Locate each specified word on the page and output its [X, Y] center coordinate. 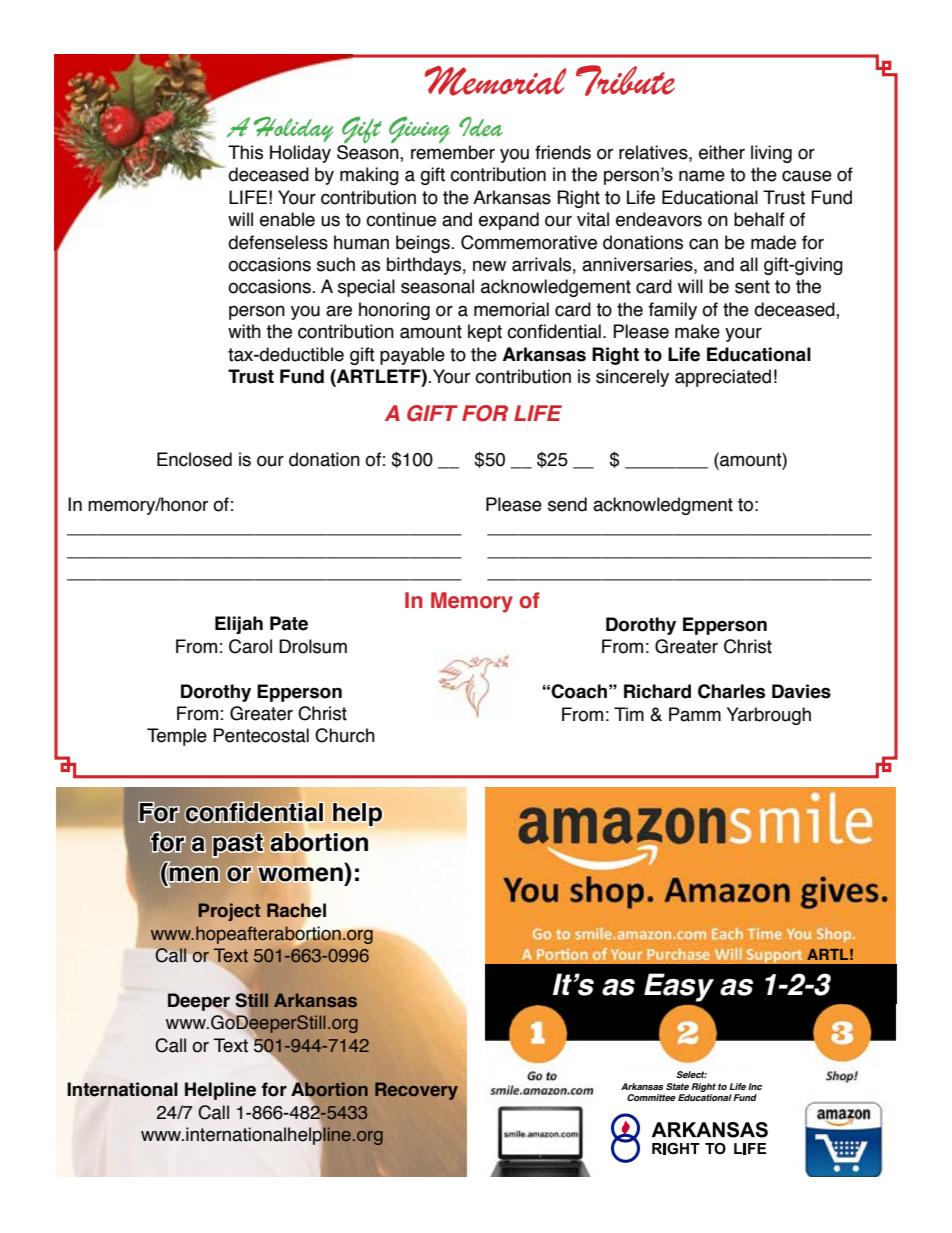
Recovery [416, 1091]
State [677, 1086]
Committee [651, 1097]
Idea [481, 127]
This [245, 152]
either [722, 152]
